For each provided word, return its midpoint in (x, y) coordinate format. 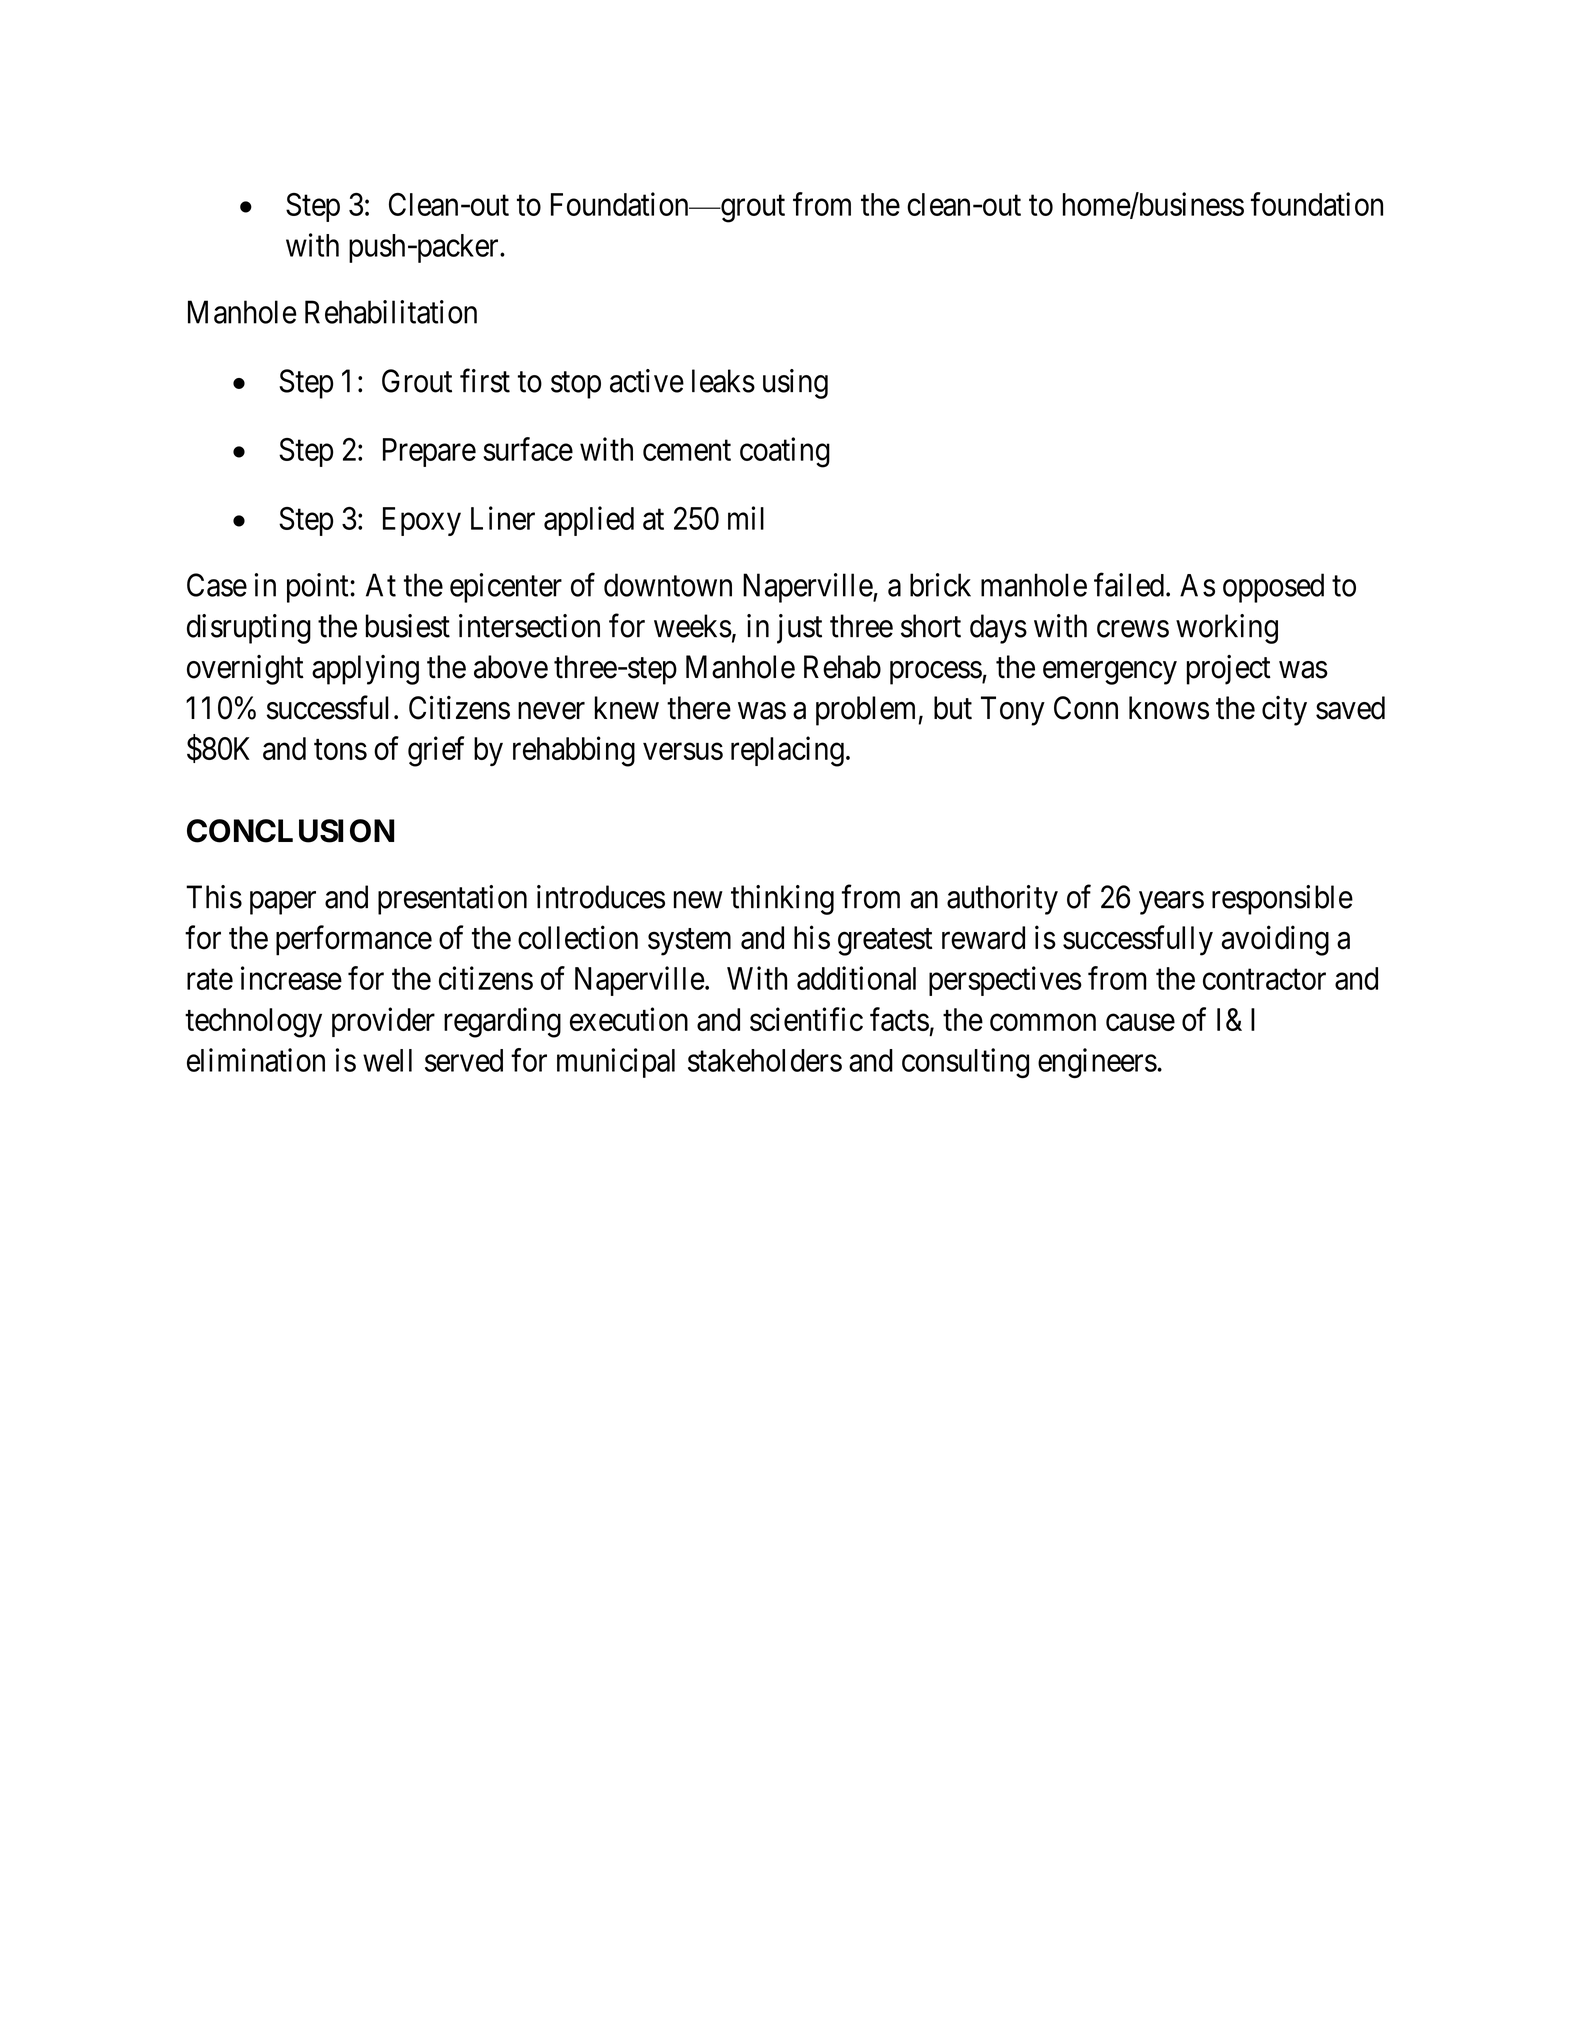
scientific (806, 1019)
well (387, 1060)
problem (867, 711)
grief (436, 751)
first (485, 381)
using (795, 384)
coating (785, 452)
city (1284, 711)
